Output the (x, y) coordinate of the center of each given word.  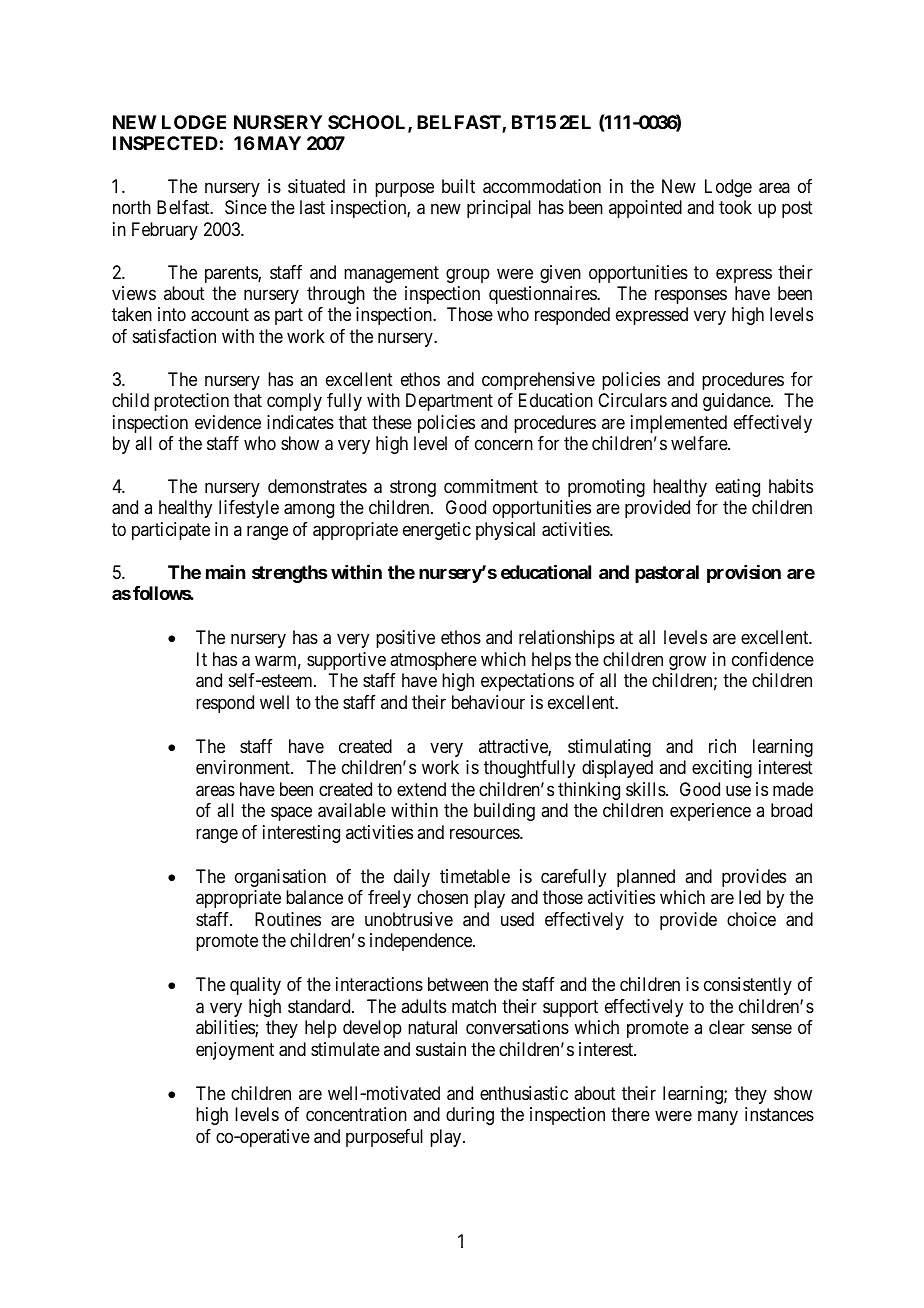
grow (687, 662)
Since (246, 207)
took (735, 207)
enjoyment (235, 1051)
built (458, 186)
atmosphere (433, 661)
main (225, 572)
